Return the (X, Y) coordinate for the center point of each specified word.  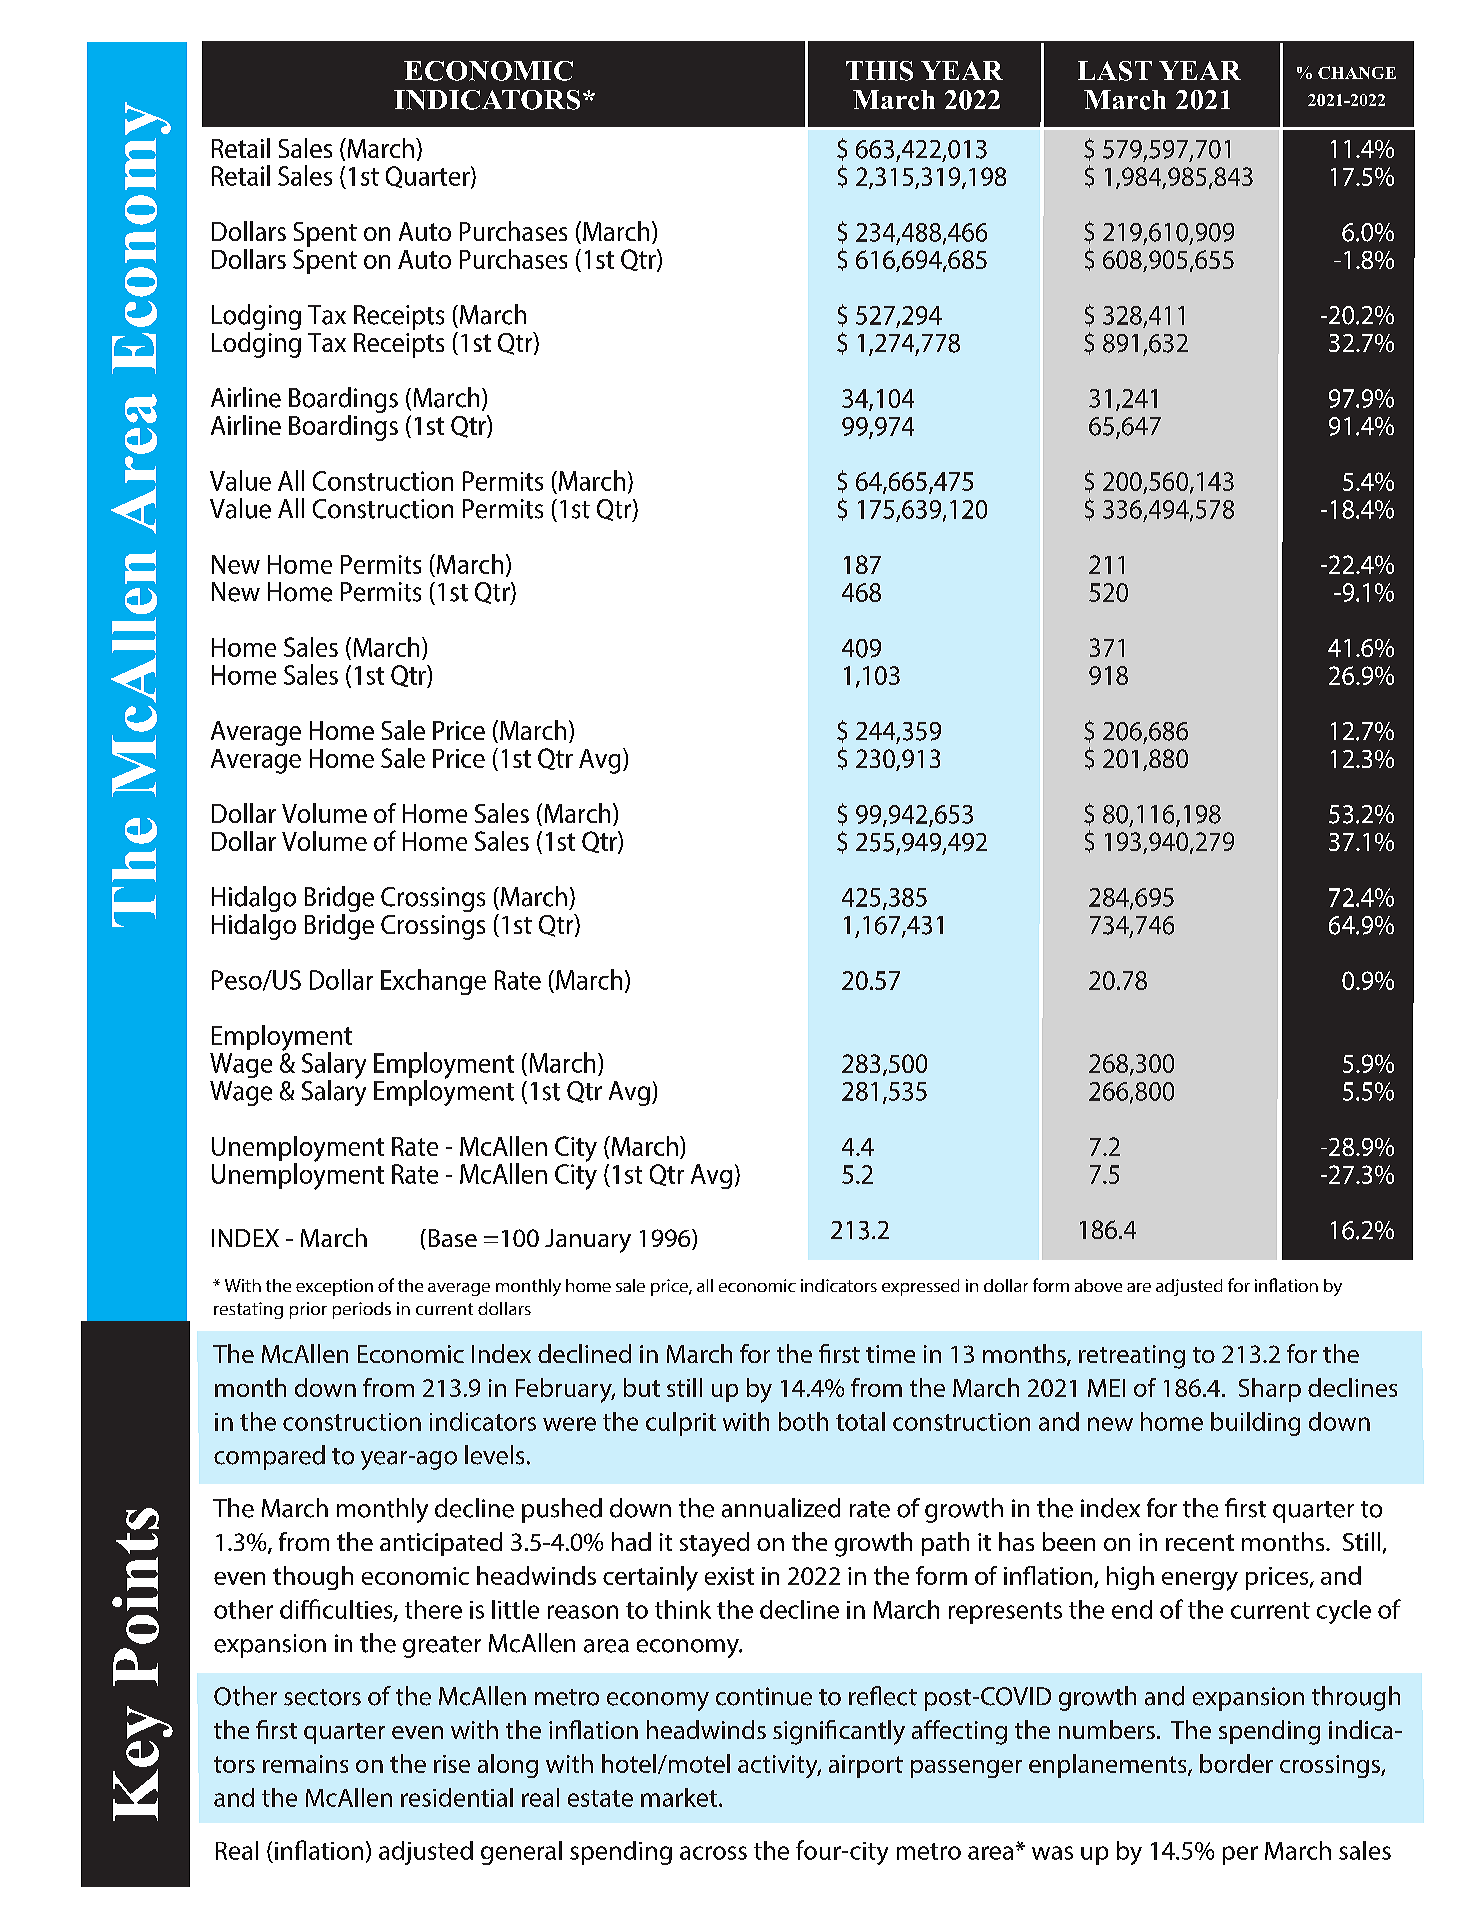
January (588, 1241)
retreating (1132, 1357)
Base (453, 1238)
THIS (879, 71)
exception (334, 1287)
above (1098, 1285)
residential (457, 1797)
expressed (920, 1287)
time (890, 1354)
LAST (1115, 71)
